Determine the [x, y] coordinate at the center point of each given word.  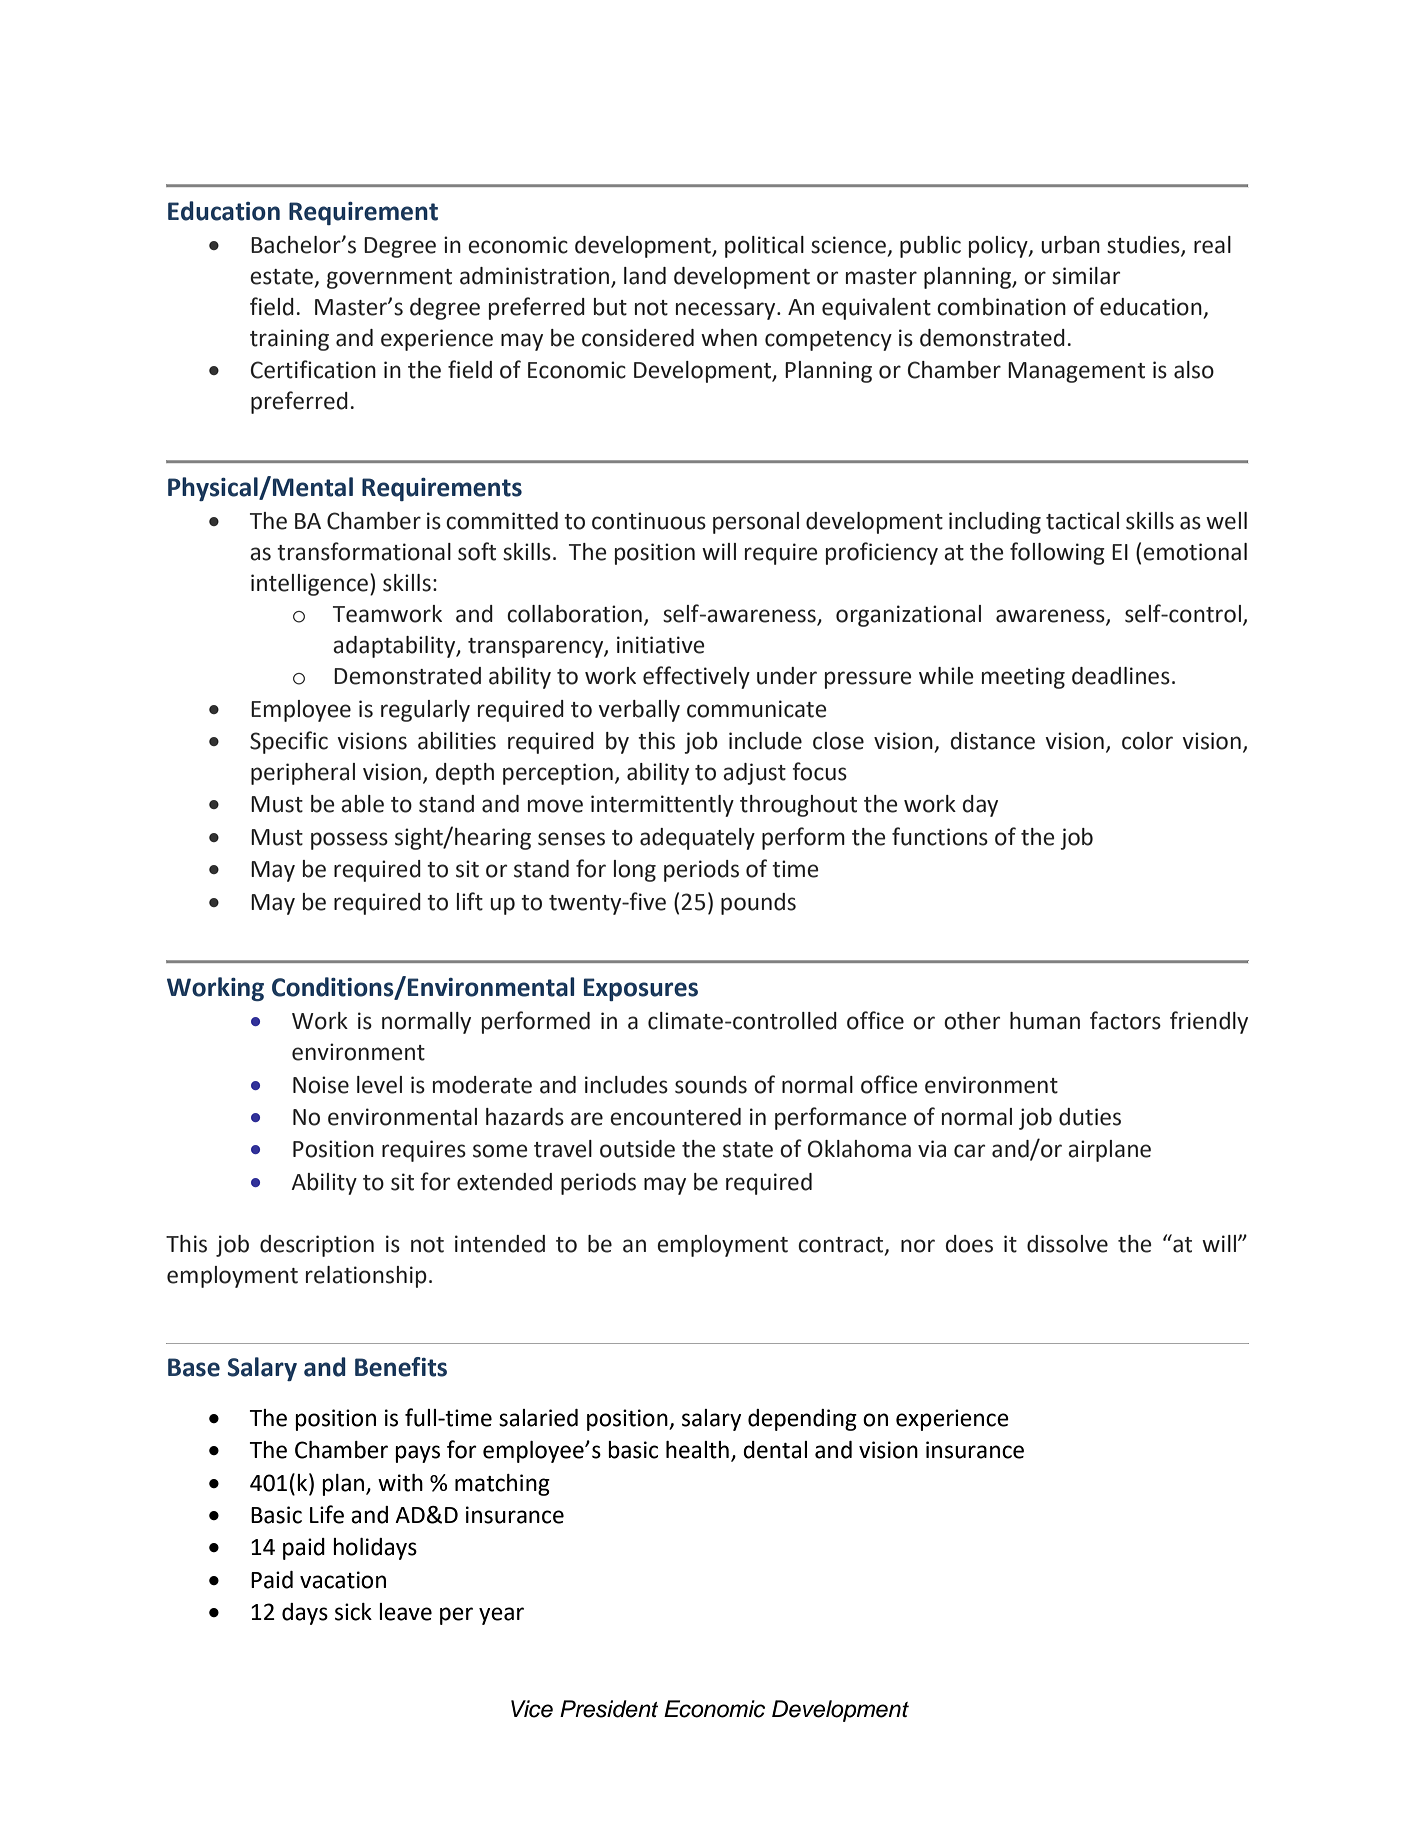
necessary [727, 311]
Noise [321, 1085]
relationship [366, 1277]
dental [775, 1450]
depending [802, 1420]
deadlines [1121, 676]
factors [1125, 1020]
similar [1086, 276]
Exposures [641, 989]
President [609, 1709]
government [389, 279]
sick [353, 1612]
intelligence [311, 584]
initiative [660, 645]
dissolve [1067, 1244]
